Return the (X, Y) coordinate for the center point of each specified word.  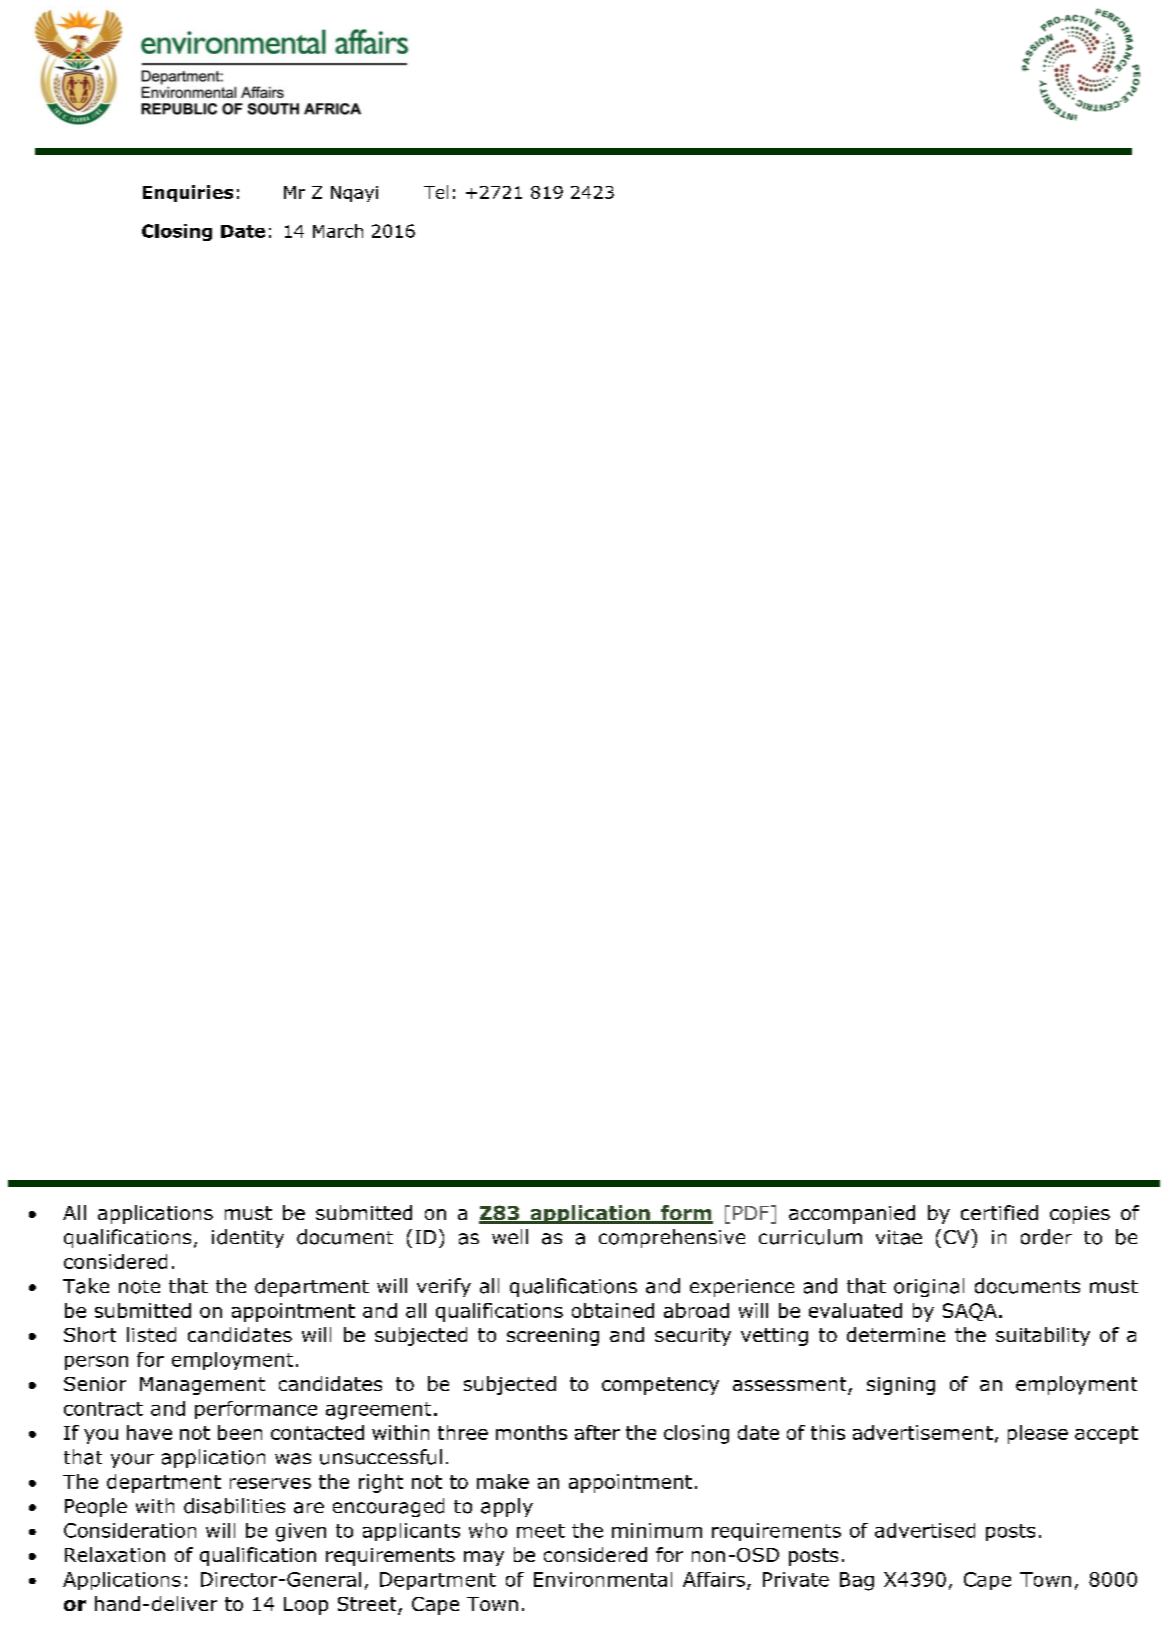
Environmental (603, 1579)
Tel (436, 192)
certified (999, 1212)
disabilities (234, 1506)
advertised (925, 1530)
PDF (752, 1214)
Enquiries (188, 193)
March (338, 231)
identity (248, 1238)
